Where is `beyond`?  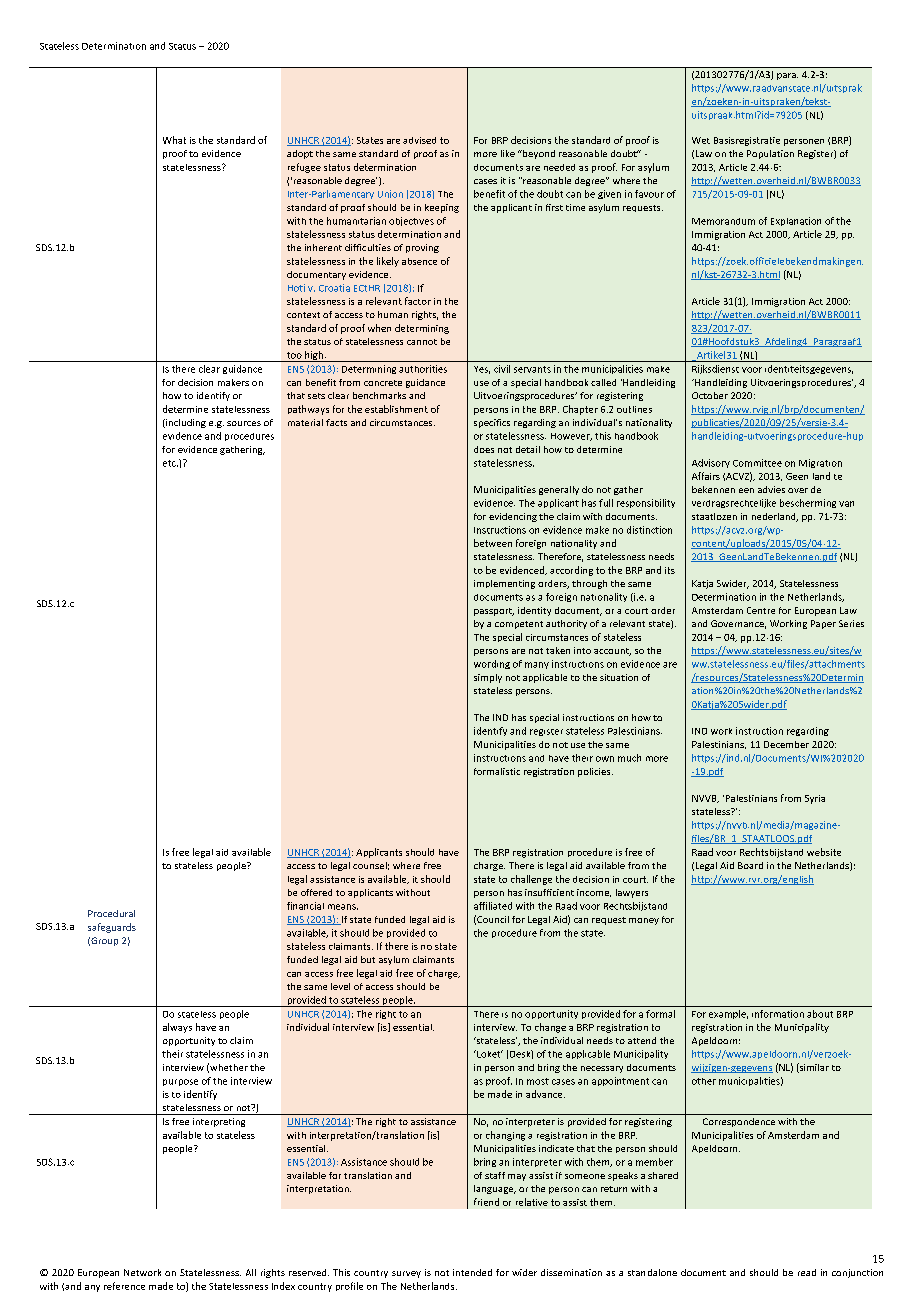
beyond is located at coordinates (538, 154).
